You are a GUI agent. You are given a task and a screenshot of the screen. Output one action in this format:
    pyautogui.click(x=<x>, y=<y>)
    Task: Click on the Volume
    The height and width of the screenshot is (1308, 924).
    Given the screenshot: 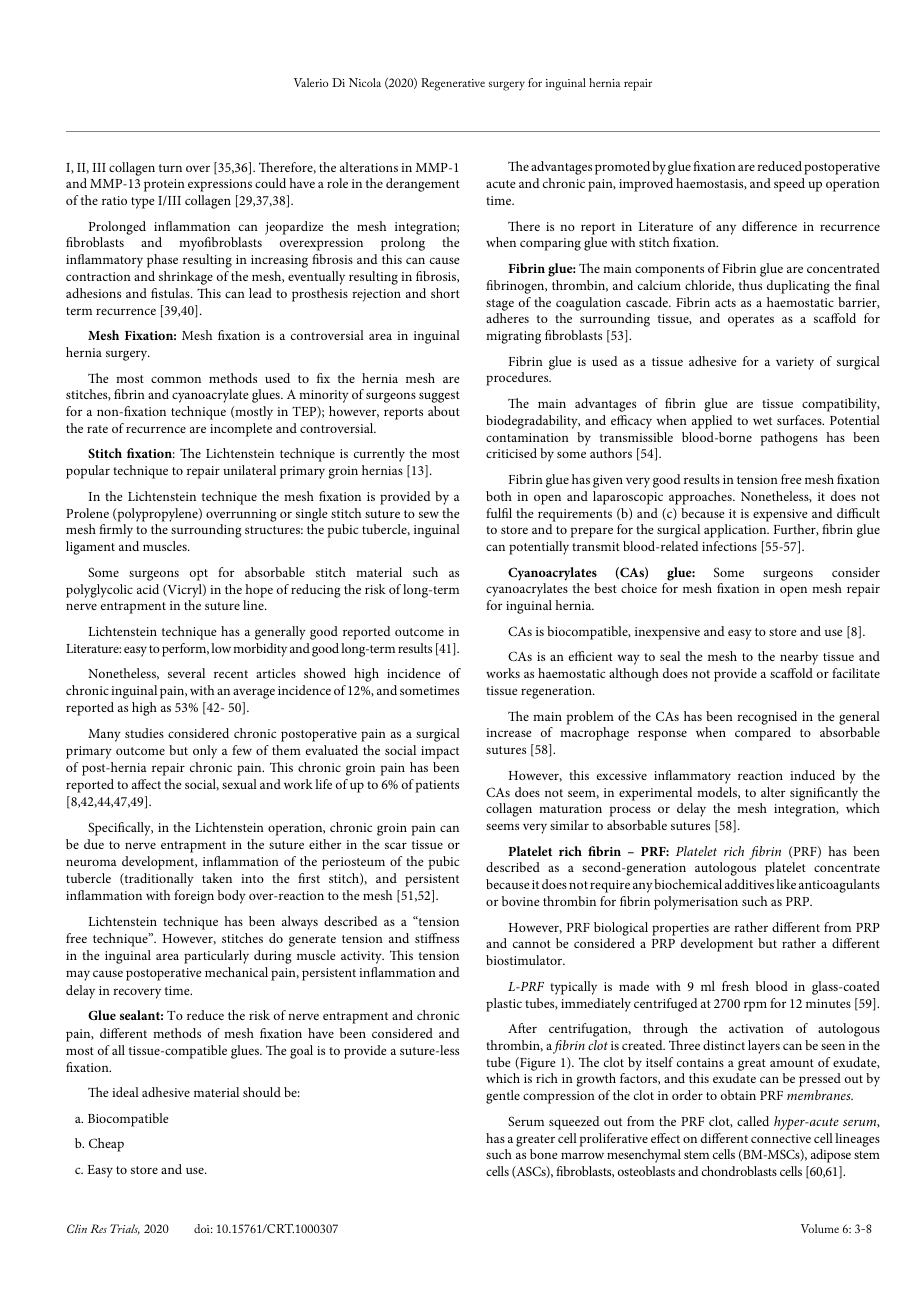 What is the action you would take?
    pyautogui.click(x=820, y=1228)
